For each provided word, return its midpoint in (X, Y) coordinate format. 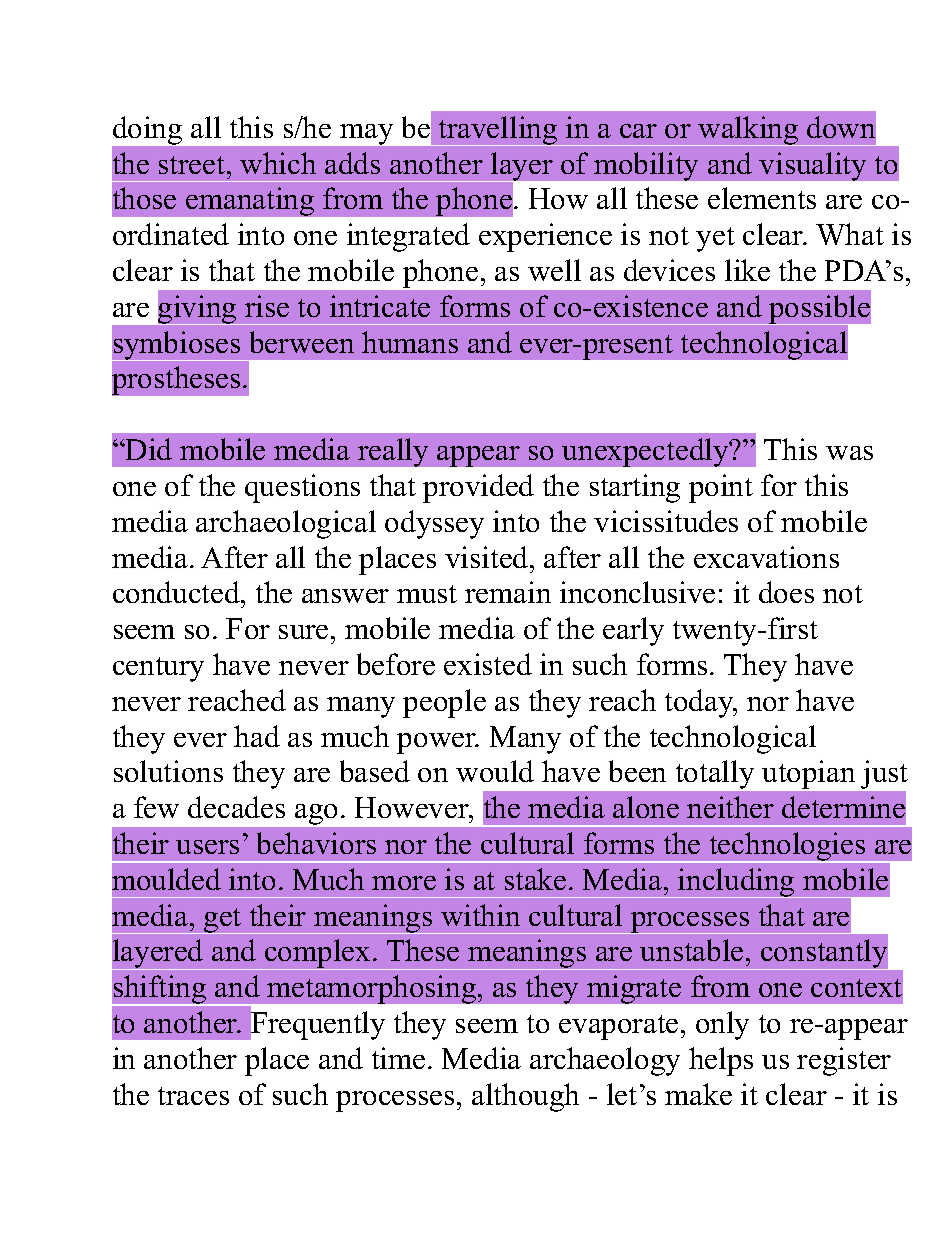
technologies (787, 847)
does (786, 592)
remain (508, 592)
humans (410, 342)
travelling (498, 131)
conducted (177, 592)
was (849, 453)
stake (535, 879)
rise (267, 306)
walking (748, 131)
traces (193, 1096)
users (207, 847)
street (193, 165)
